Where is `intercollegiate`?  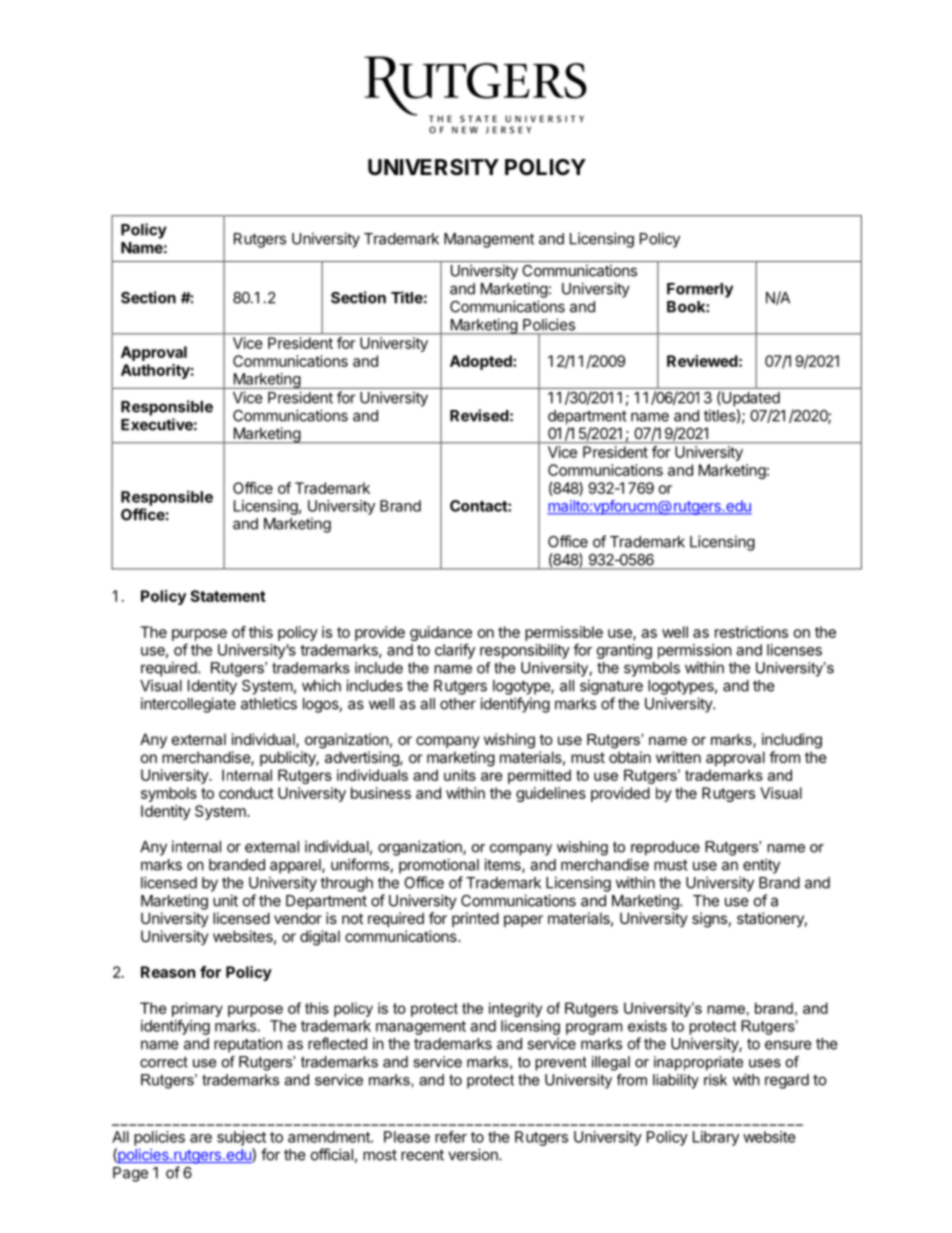
intercollegiate is located at coordinates (188, 705).
